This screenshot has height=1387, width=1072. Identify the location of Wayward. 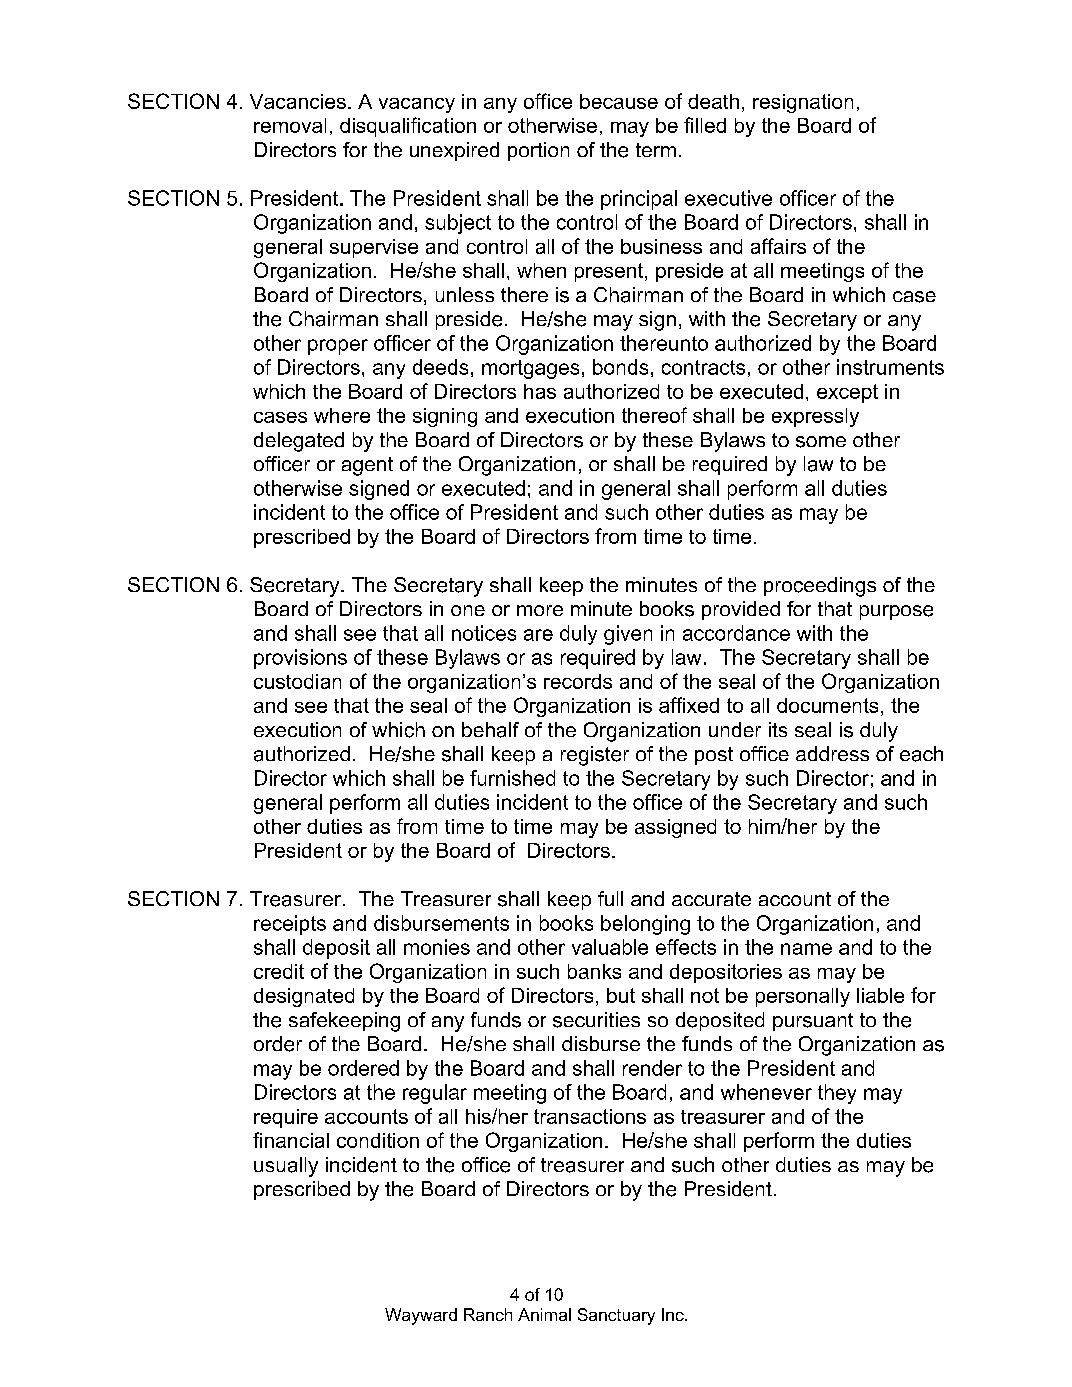
(421, 1316).
